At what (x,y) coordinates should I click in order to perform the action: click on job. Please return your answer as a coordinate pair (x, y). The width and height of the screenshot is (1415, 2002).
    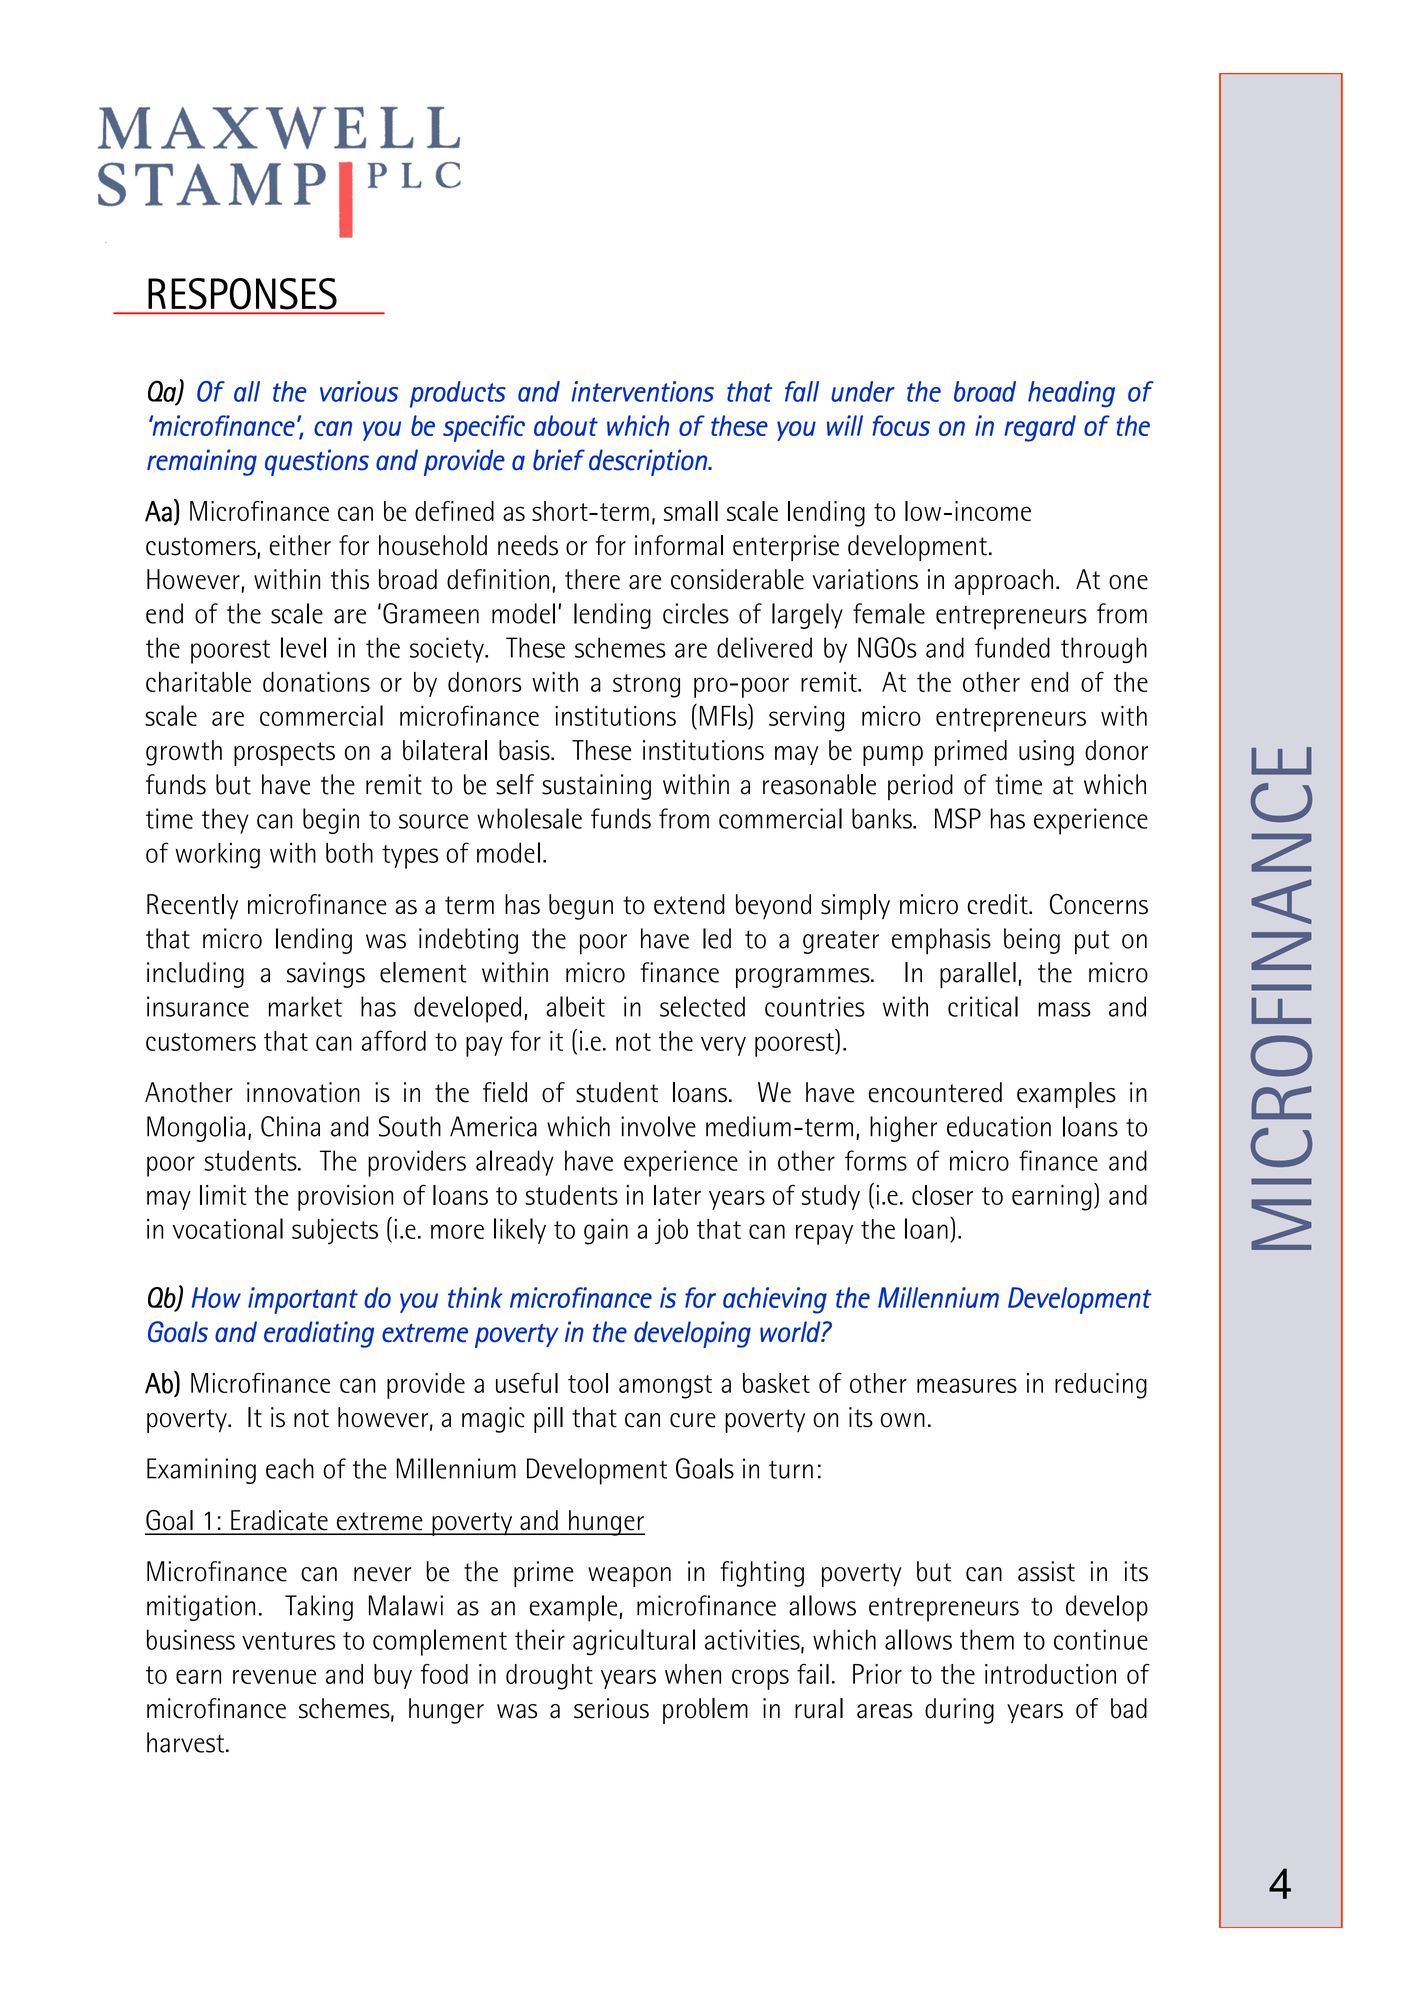
    Looking at the image, I should click on (671, 1231).
